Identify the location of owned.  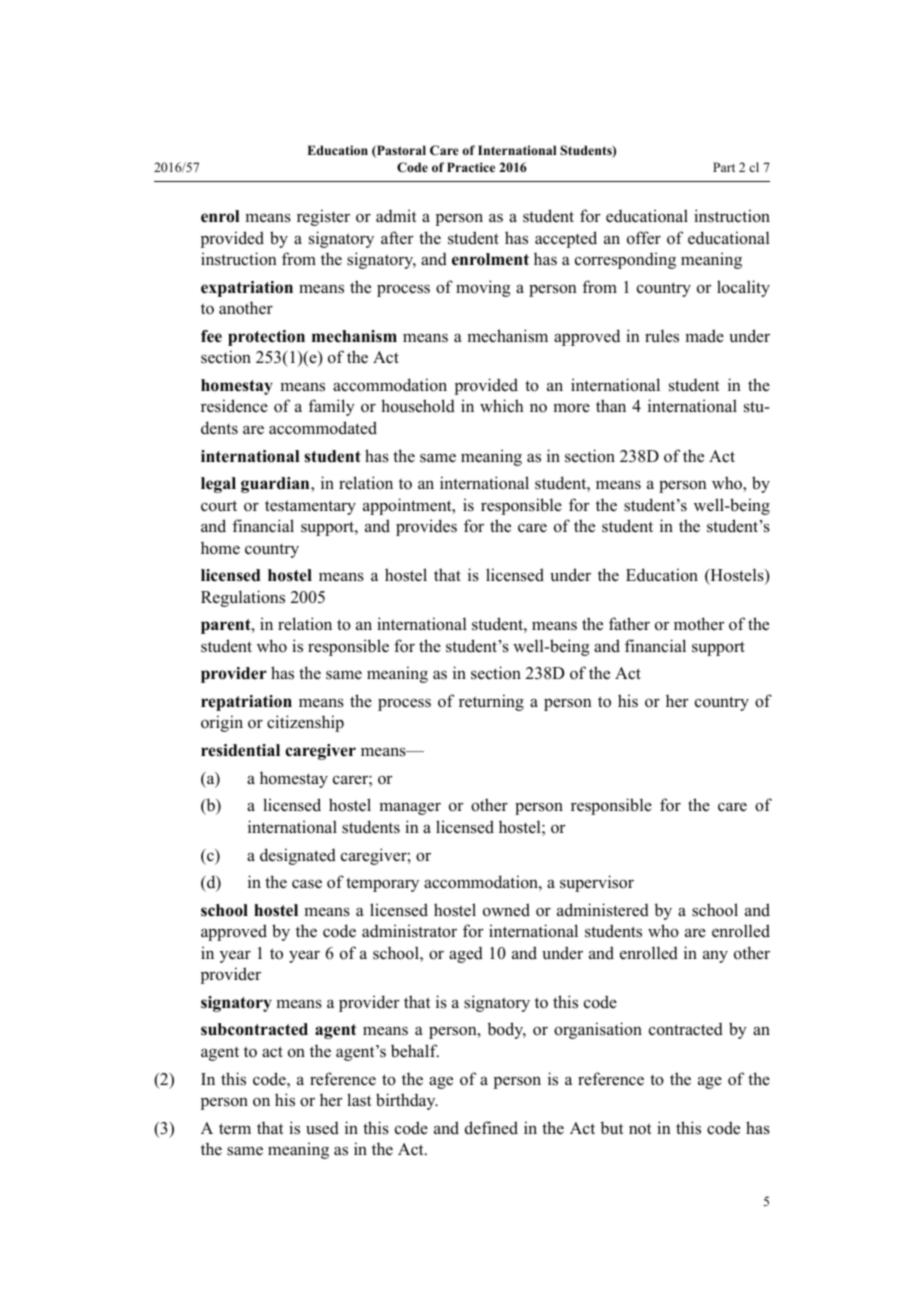
(506, 910).
